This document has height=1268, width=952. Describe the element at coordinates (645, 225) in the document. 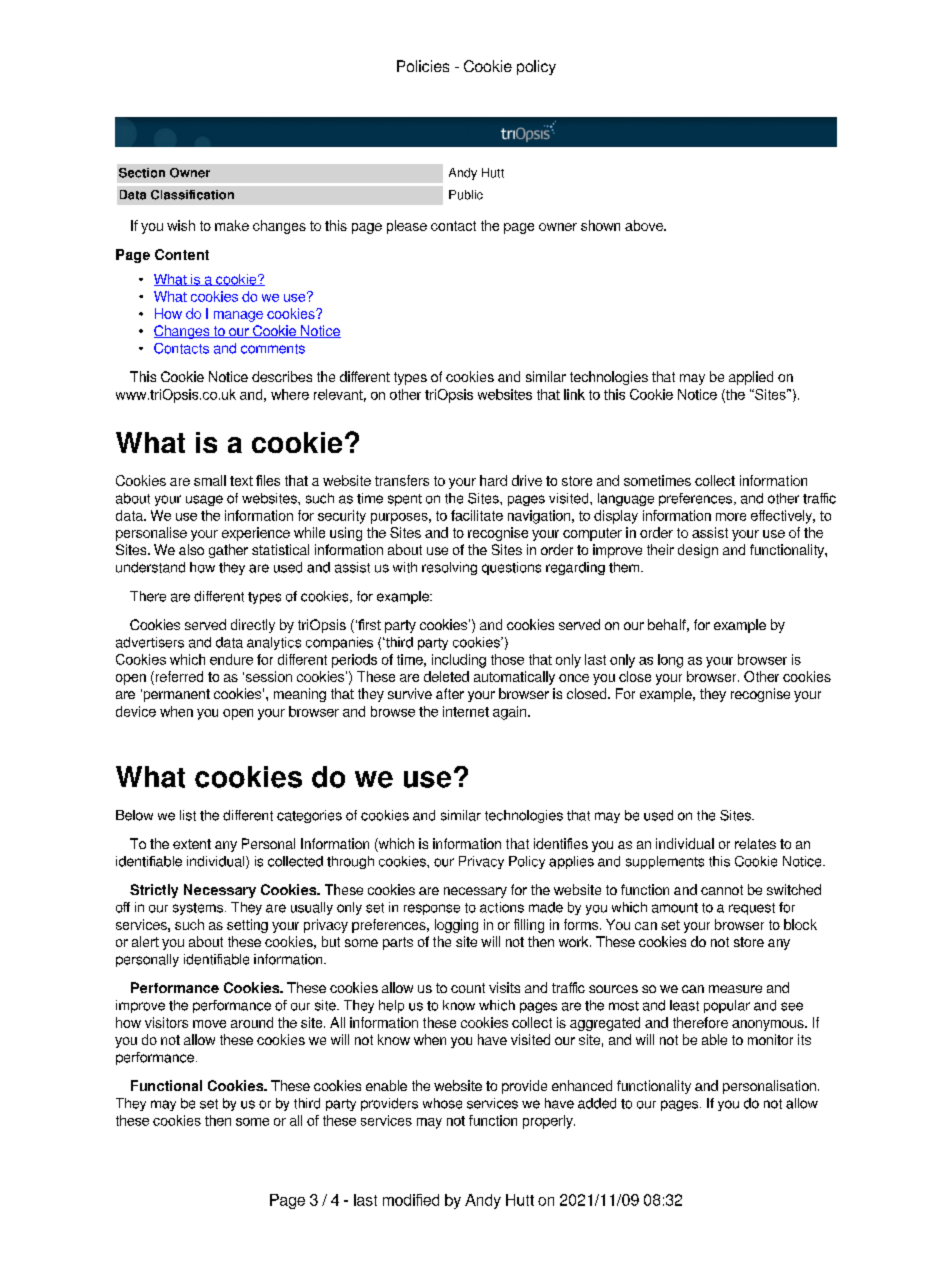

I see `above` at that location.
